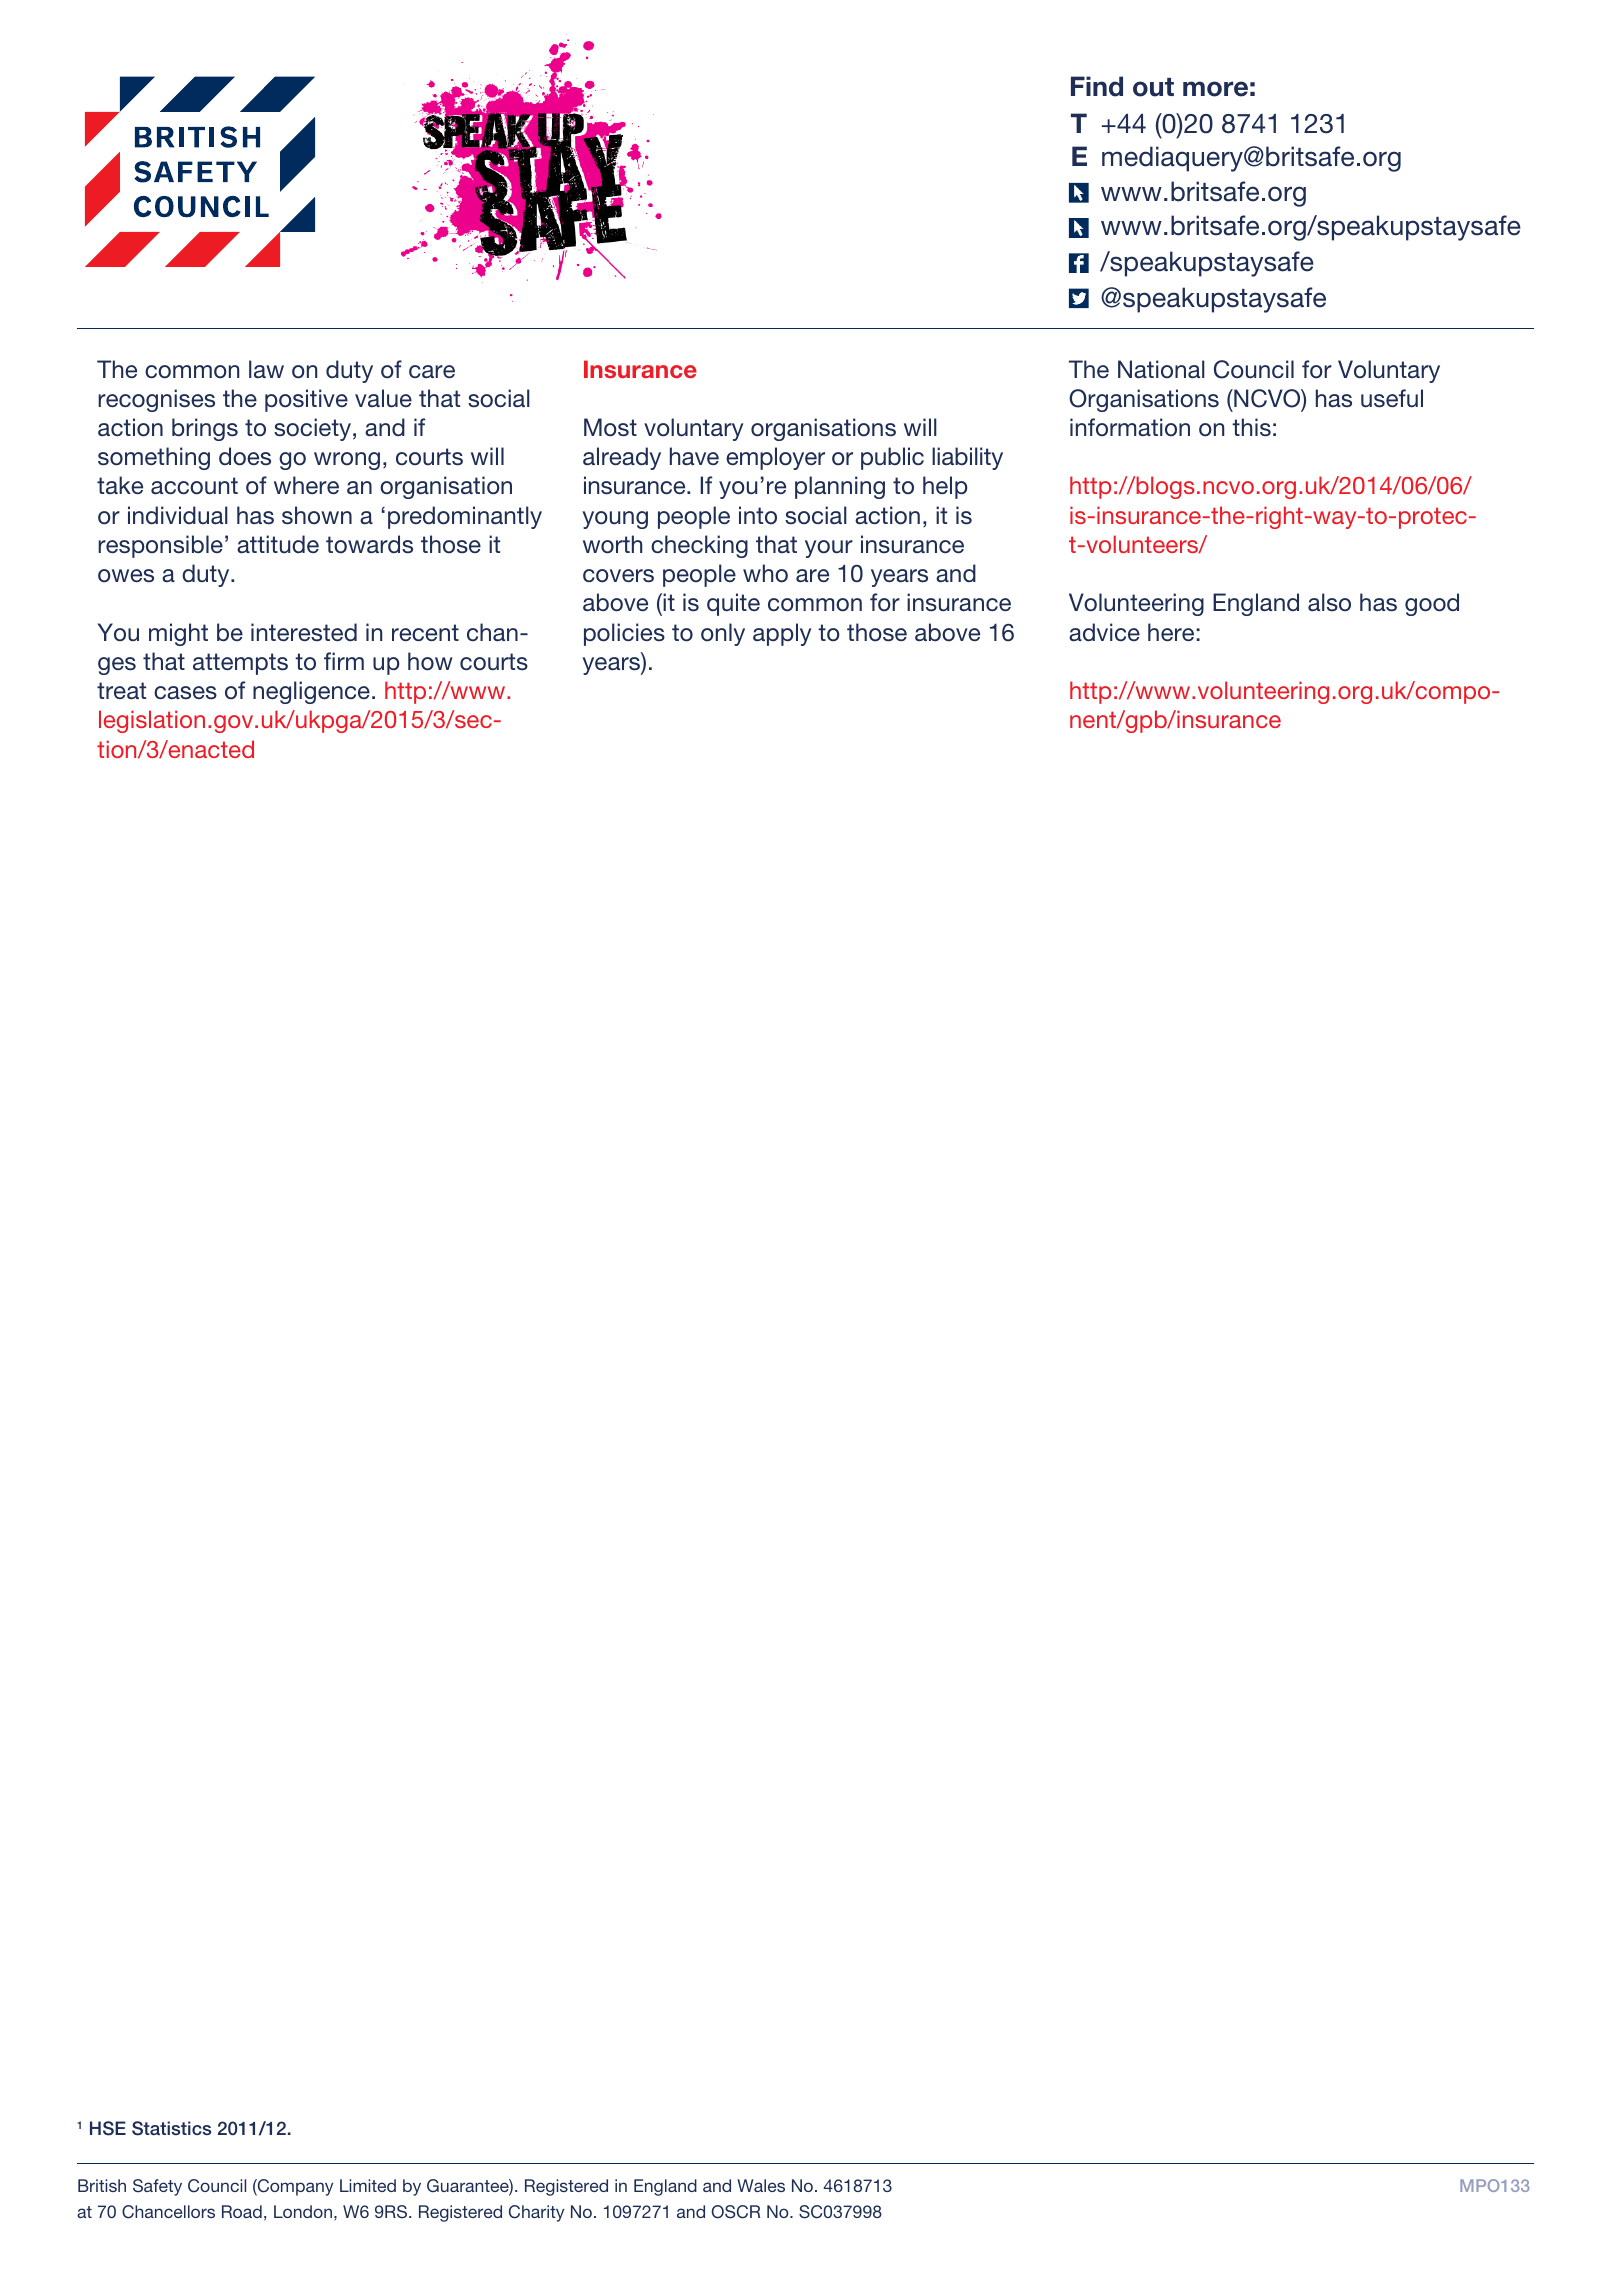 Image resolution: width=1611 pixels, height=2279 pixels. What do you see at coordinates (1153, 87) in the page?
I see `out` at bounding box center [1153, 87].
